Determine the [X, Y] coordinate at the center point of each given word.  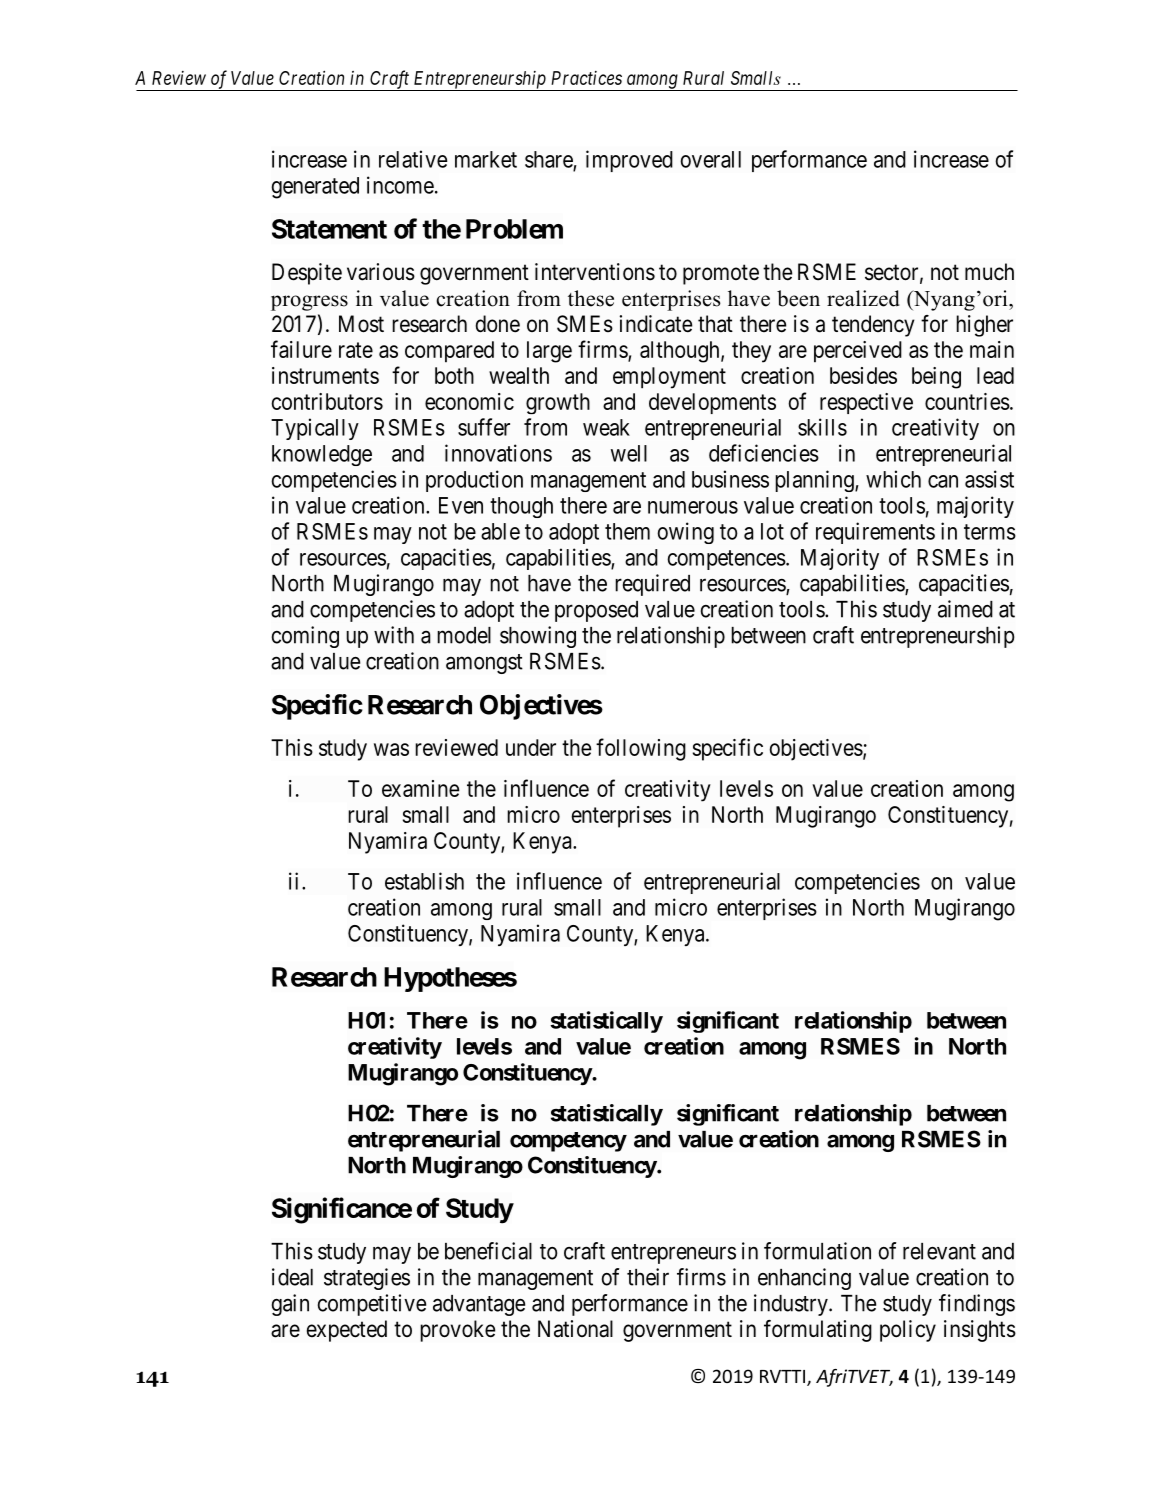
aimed [965, 609]
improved [629, 161]
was [391, 749]
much [989, 272]
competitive [372, 1305]
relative [413, 159]
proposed [596, 611]
